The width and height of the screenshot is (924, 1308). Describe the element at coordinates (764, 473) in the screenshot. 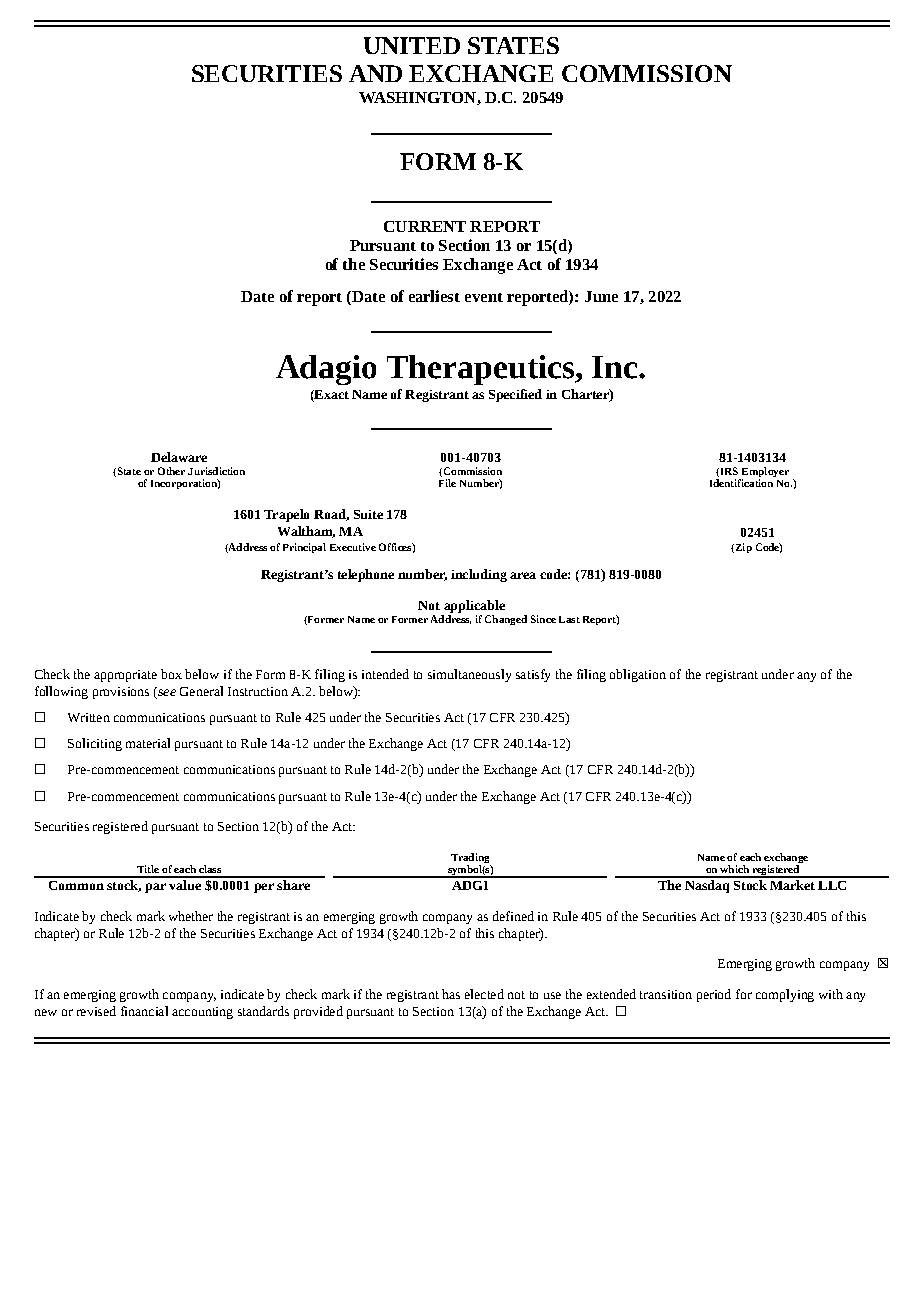

I see `Employer` at that location.
